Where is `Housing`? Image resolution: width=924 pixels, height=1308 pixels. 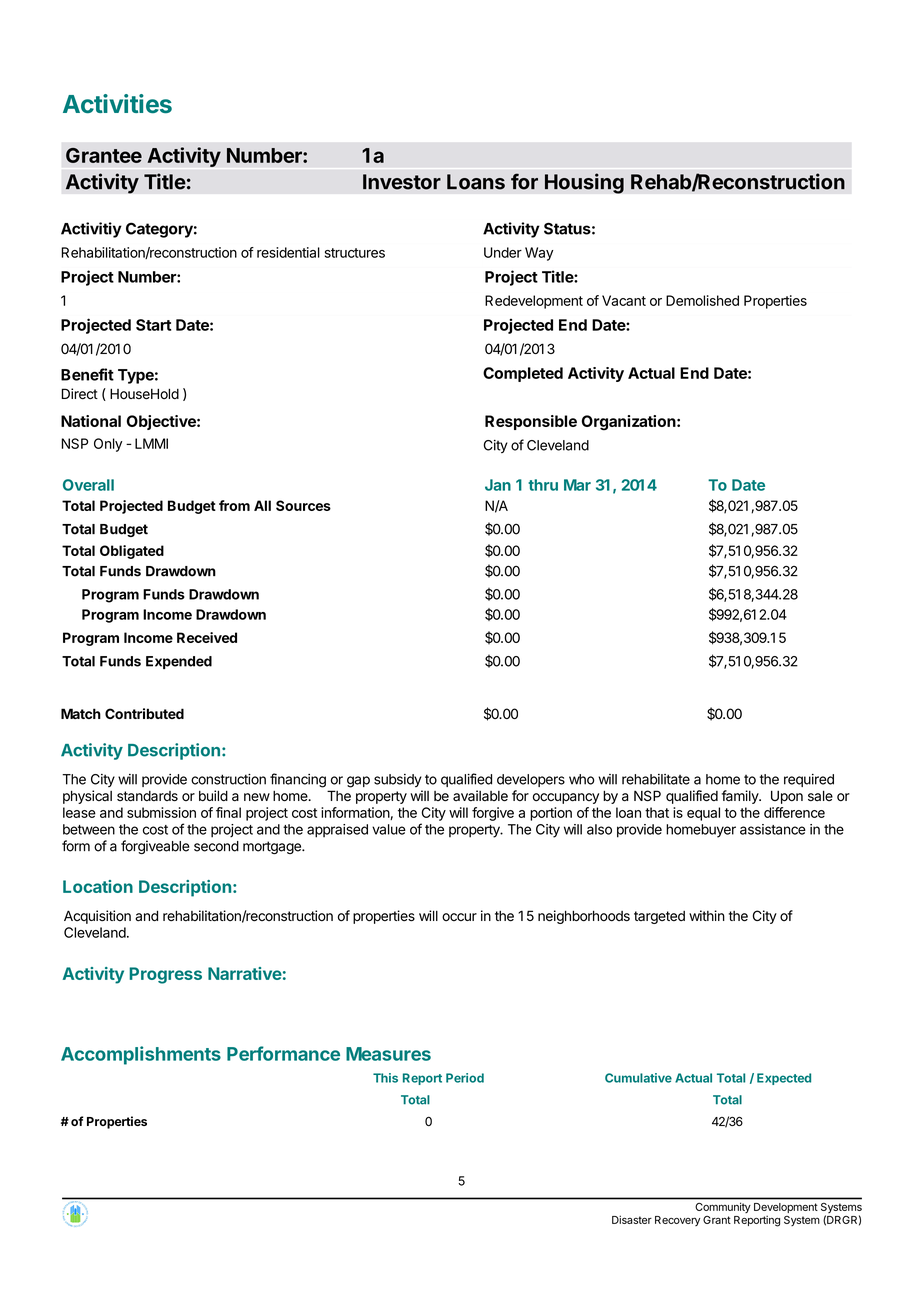 Housing is located at coordinates (584, 183).
